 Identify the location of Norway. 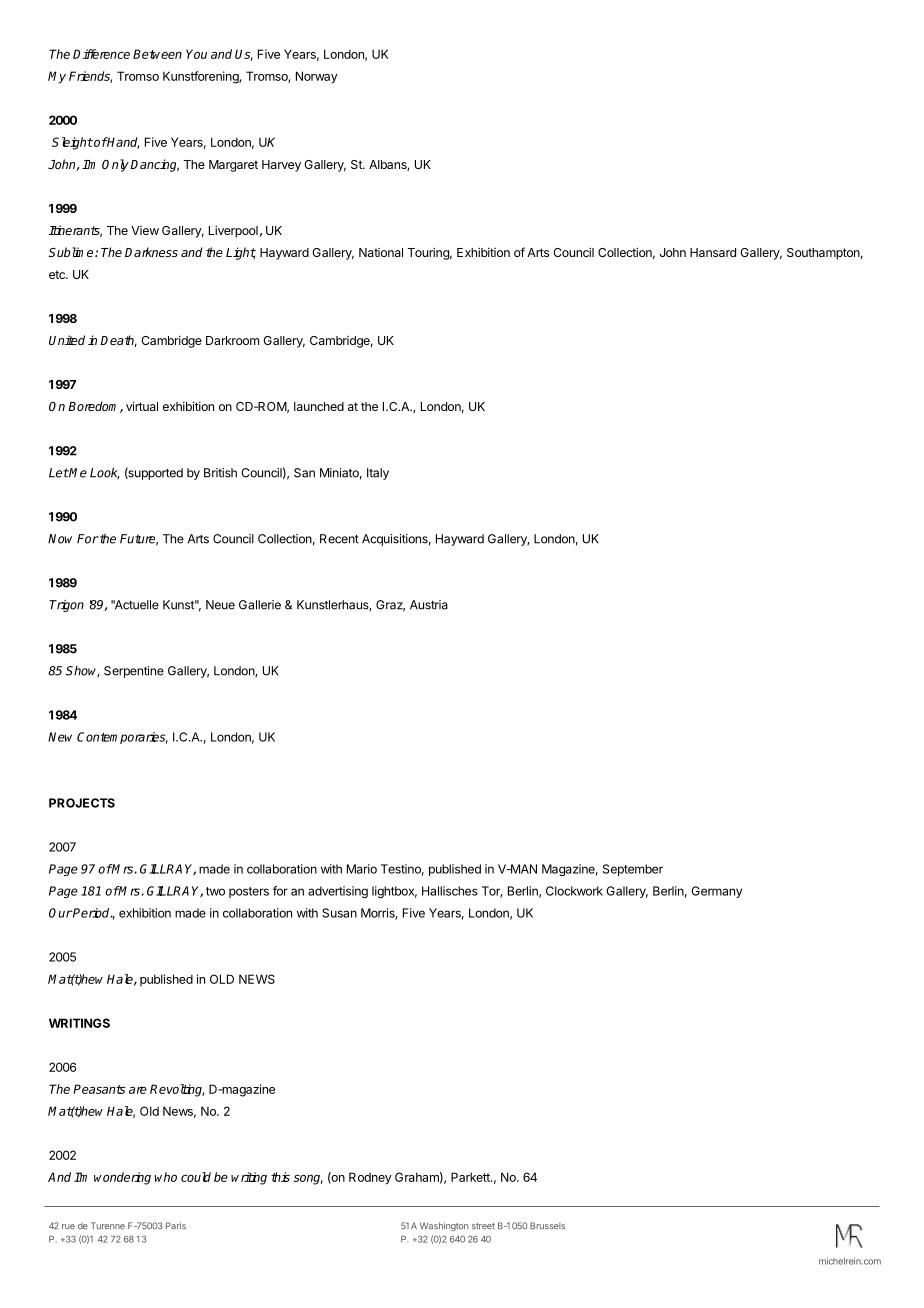
(317, 77).
